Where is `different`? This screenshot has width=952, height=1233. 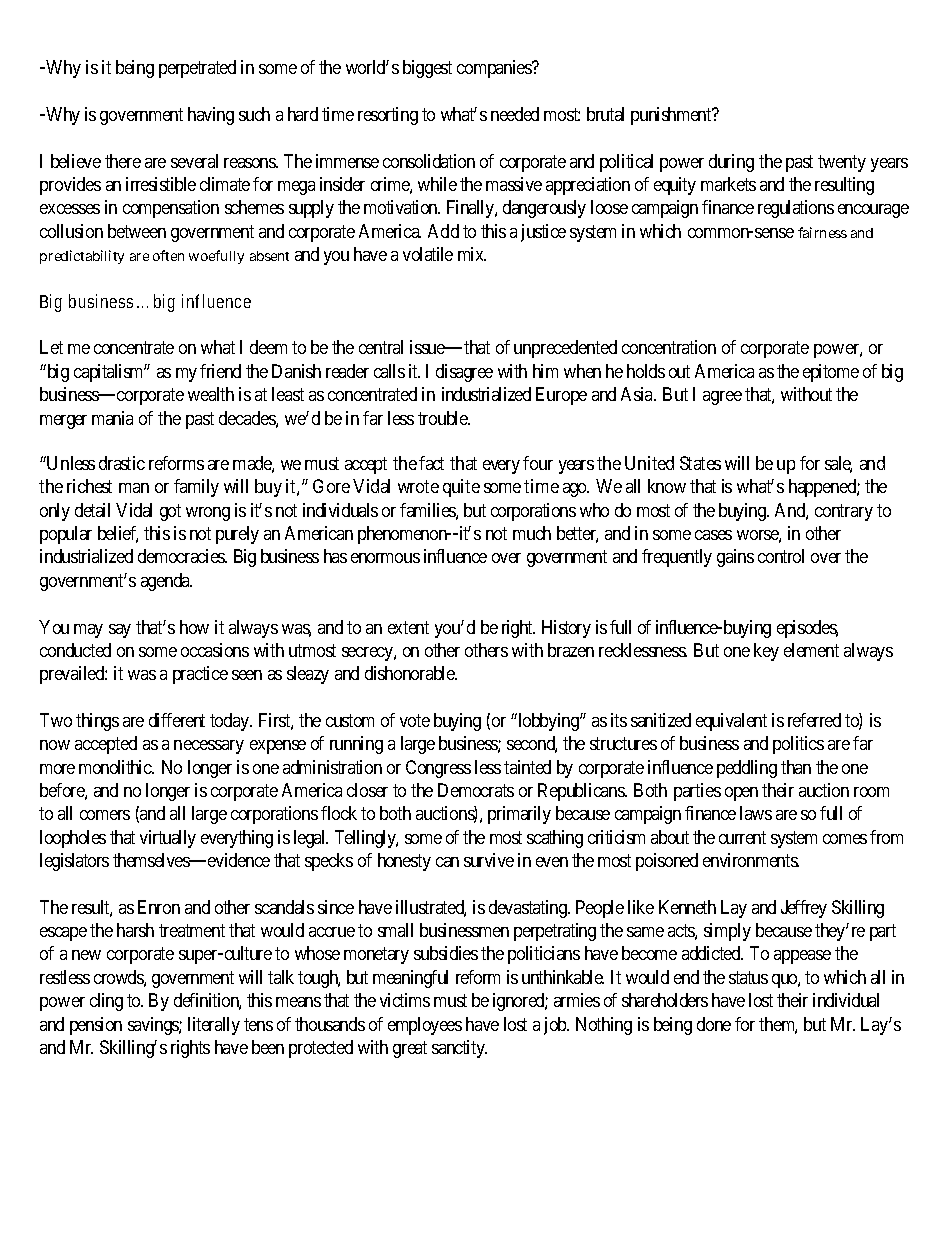 different is located at coordinates (177, 720).
